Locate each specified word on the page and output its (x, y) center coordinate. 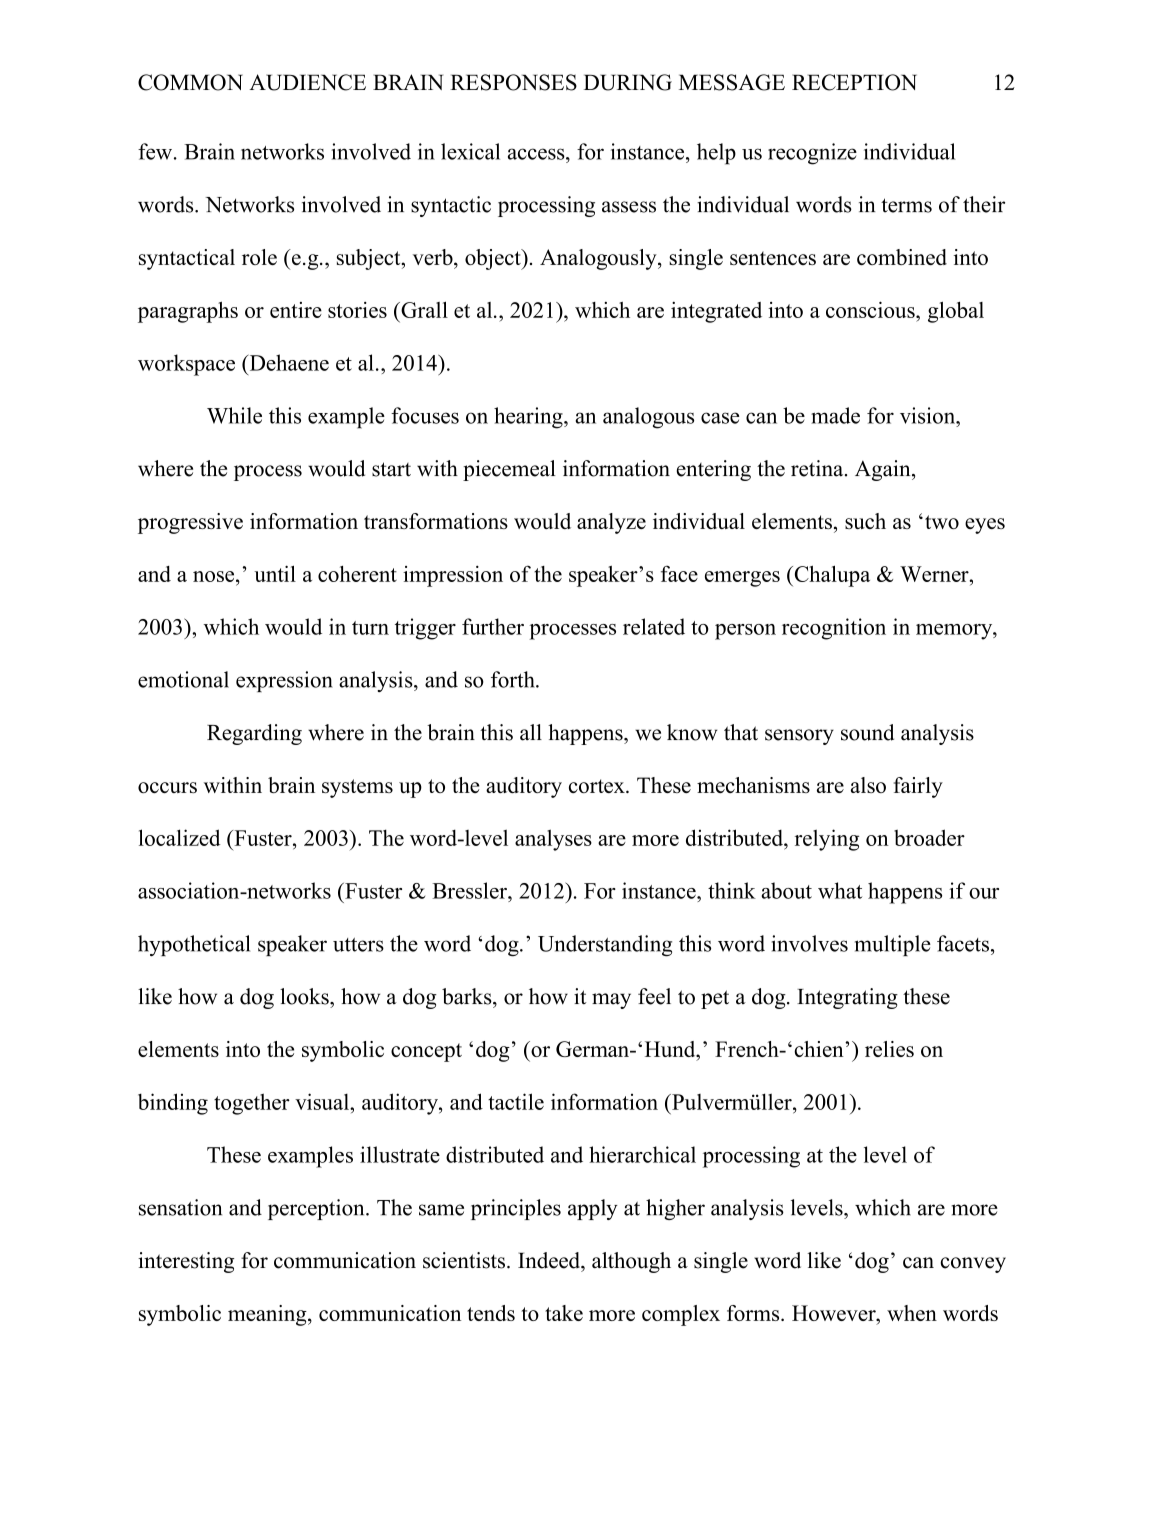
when (912, 1313)
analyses (553, 840)
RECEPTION (854, 82)
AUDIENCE (307, 82)
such (865, 521)
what (840, 890)
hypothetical (194, 945)
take (564, 1313)
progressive (190, 523)
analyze (611, 523)
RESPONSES (513, 82)
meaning (268, 1315)
